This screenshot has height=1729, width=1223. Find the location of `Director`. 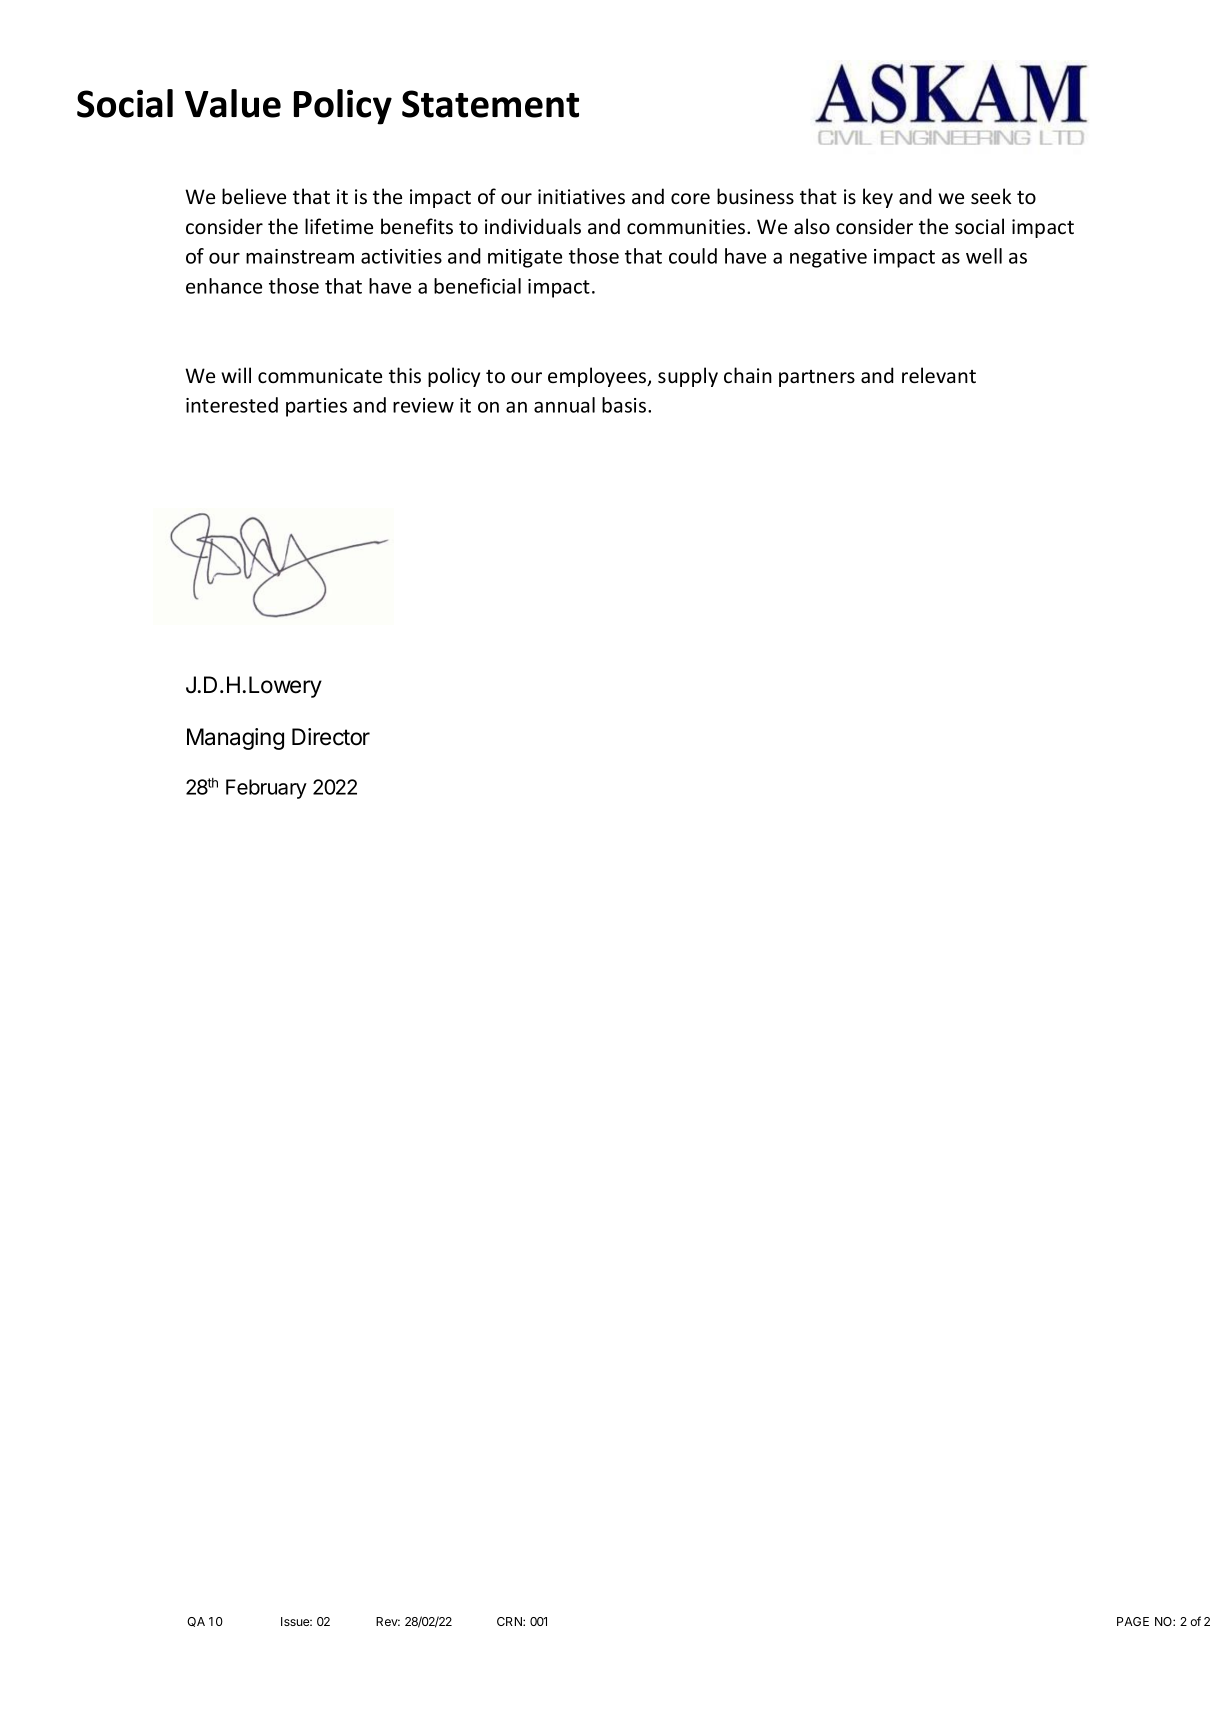

Director is located at coordinates (331, 737).
